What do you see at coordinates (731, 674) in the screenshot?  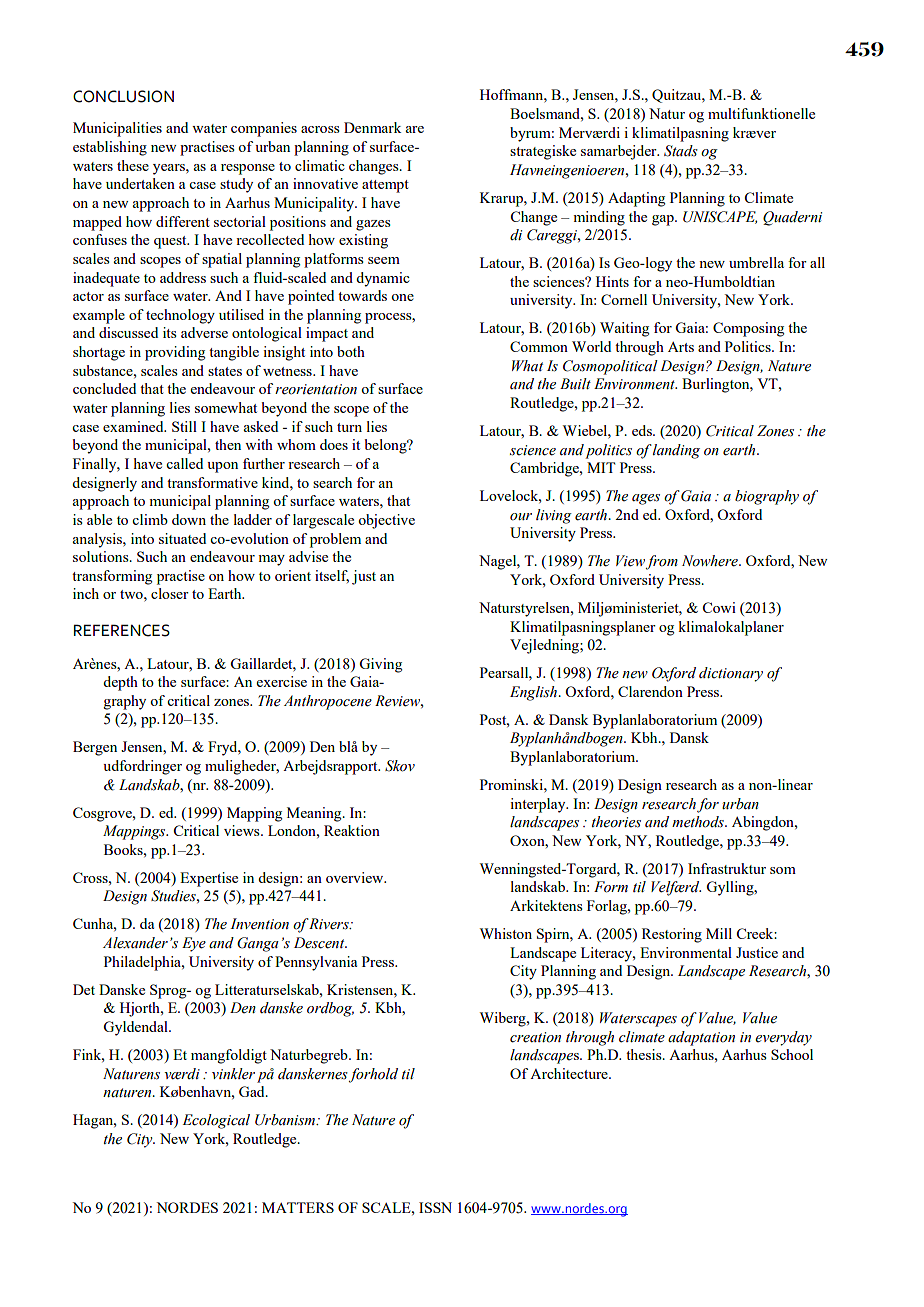 I see `dictionary` at bounding box center [731, 674].
